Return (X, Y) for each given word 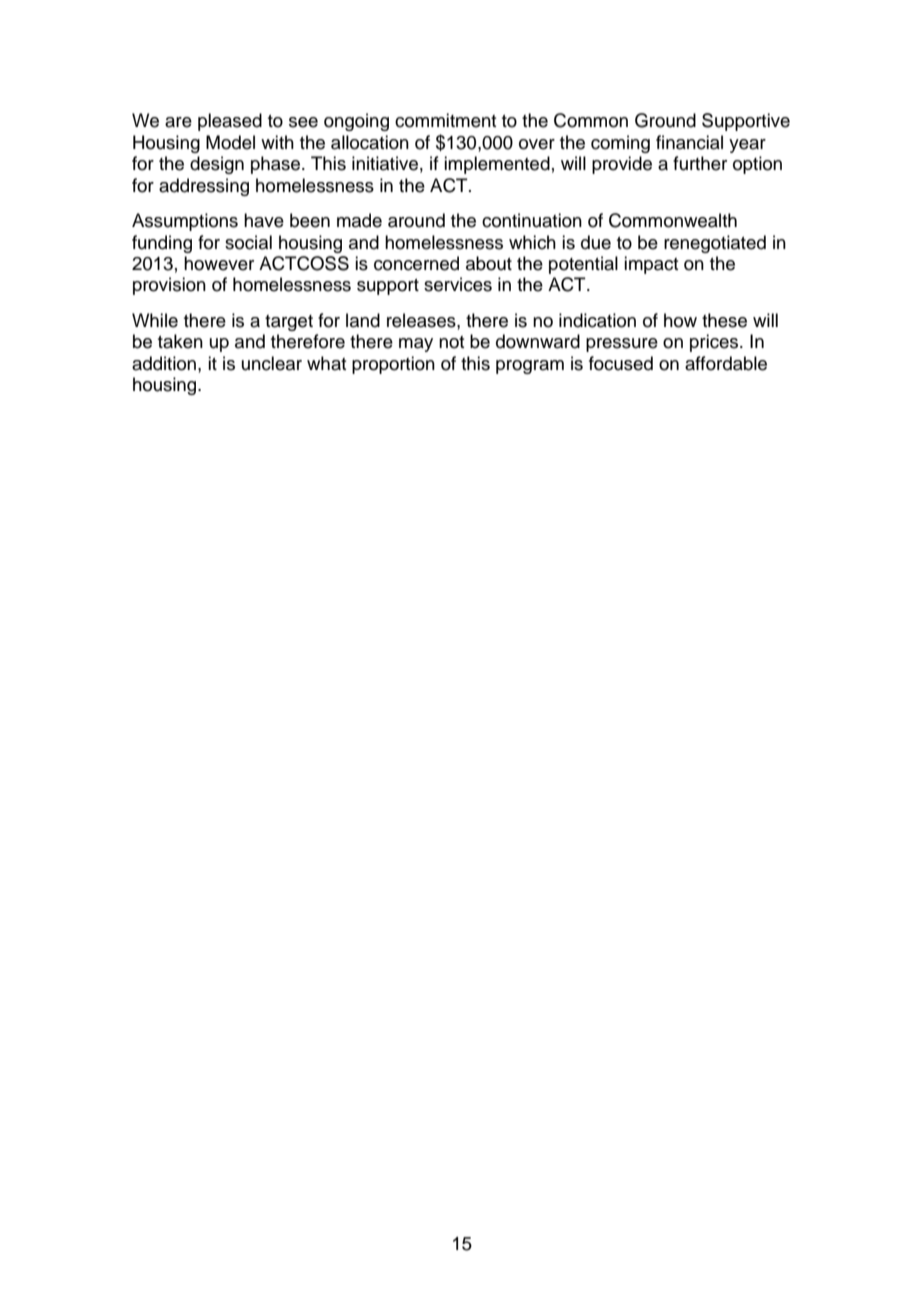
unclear (272, 363)
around (416, 220)
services (458, 284)
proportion (393, 365)
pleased (230, 122)
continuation (532, 220)
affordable (726, 363)
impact (651, 265)
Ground (665, 120)
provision (169, 286)
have (264, 220)
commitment (445, 120)
